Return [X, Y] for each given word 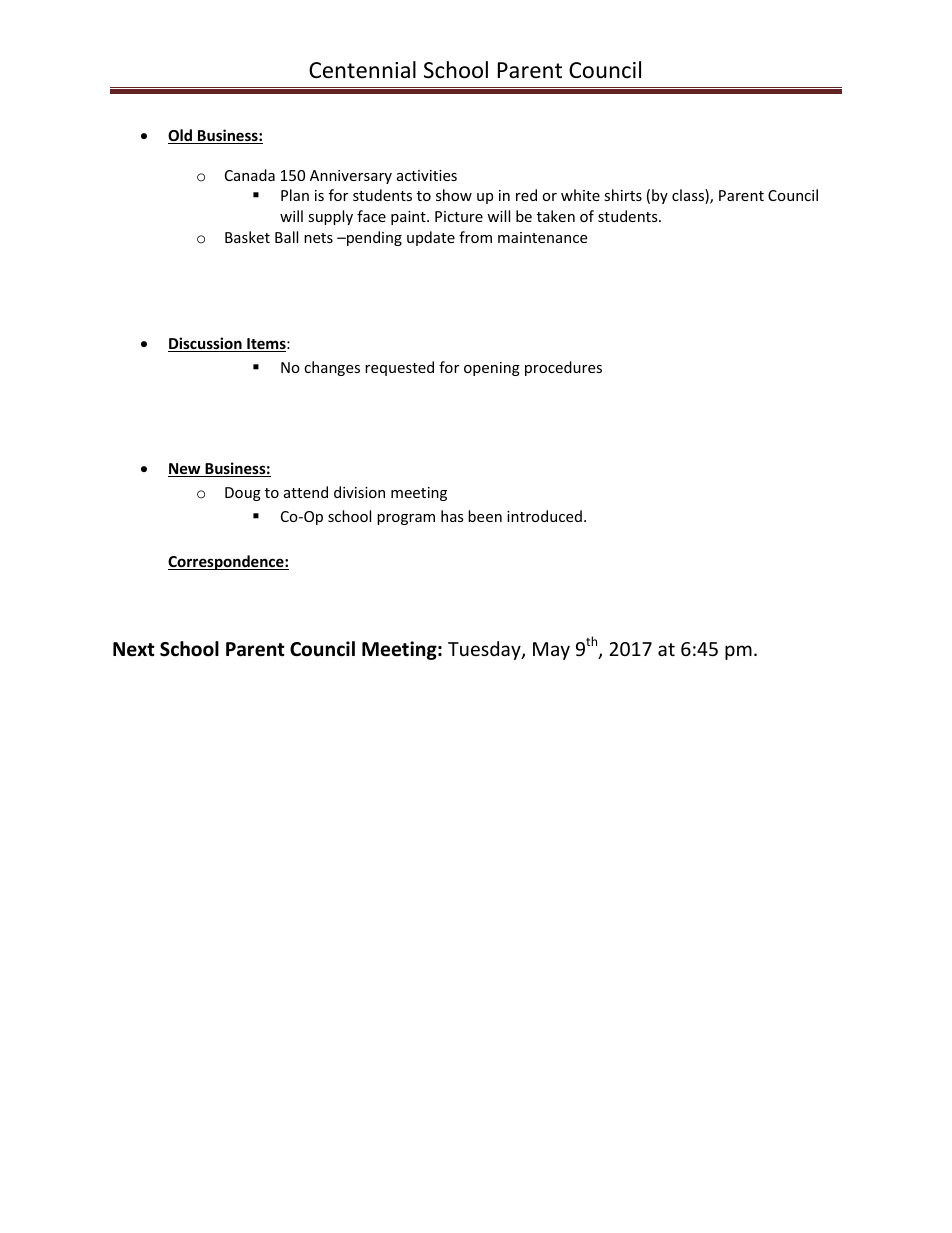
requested [399, 368]
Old [181, 136]
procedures [563, 368]
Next [134, 649]
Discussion [206, 344]
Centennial [362, 70]
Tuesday [485, 650]
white [580, 195]
